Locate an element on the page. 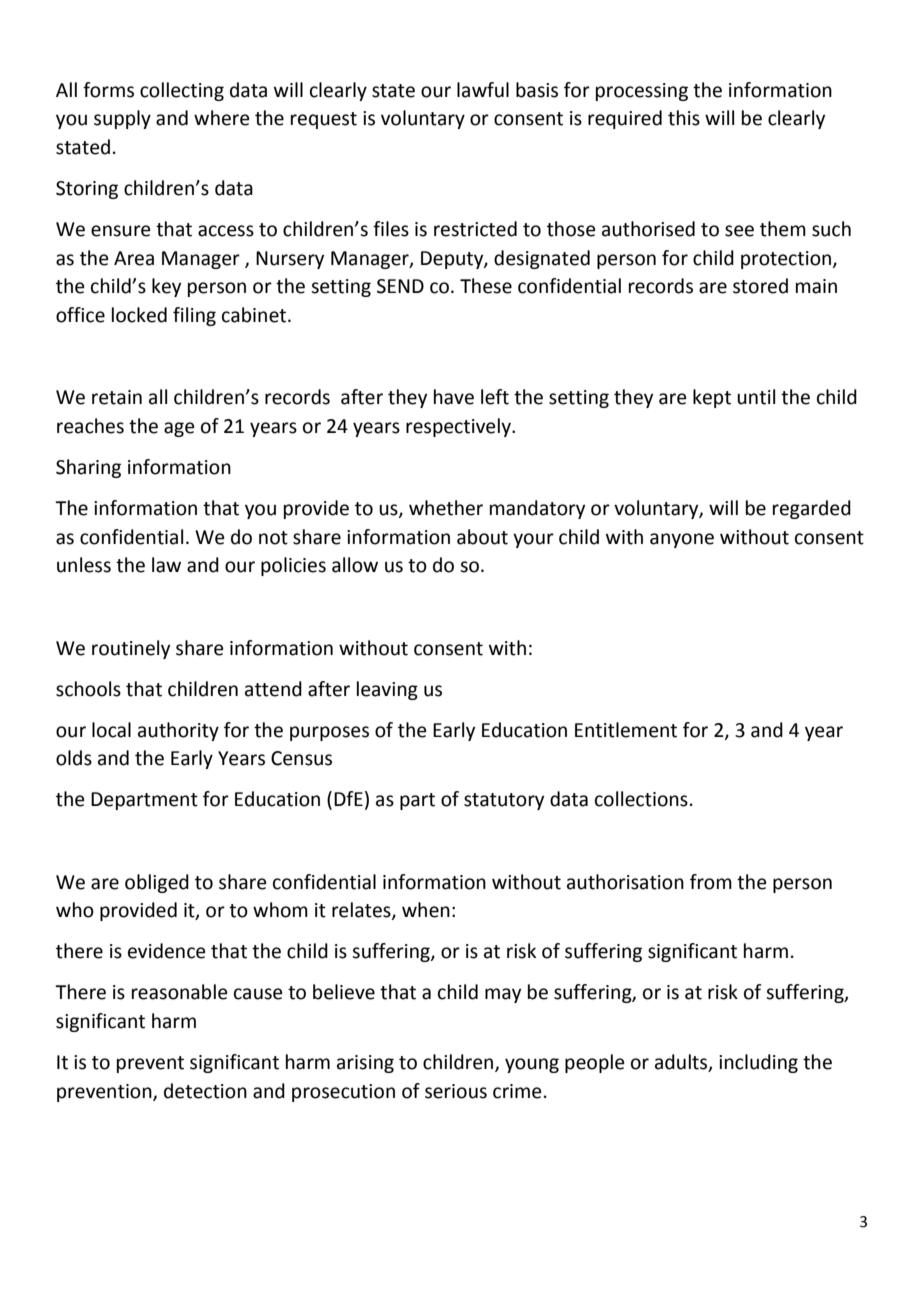 Image resolution: width=924 pixels, height=1308 pixels. detection is located at coordinates (205, 1091).
